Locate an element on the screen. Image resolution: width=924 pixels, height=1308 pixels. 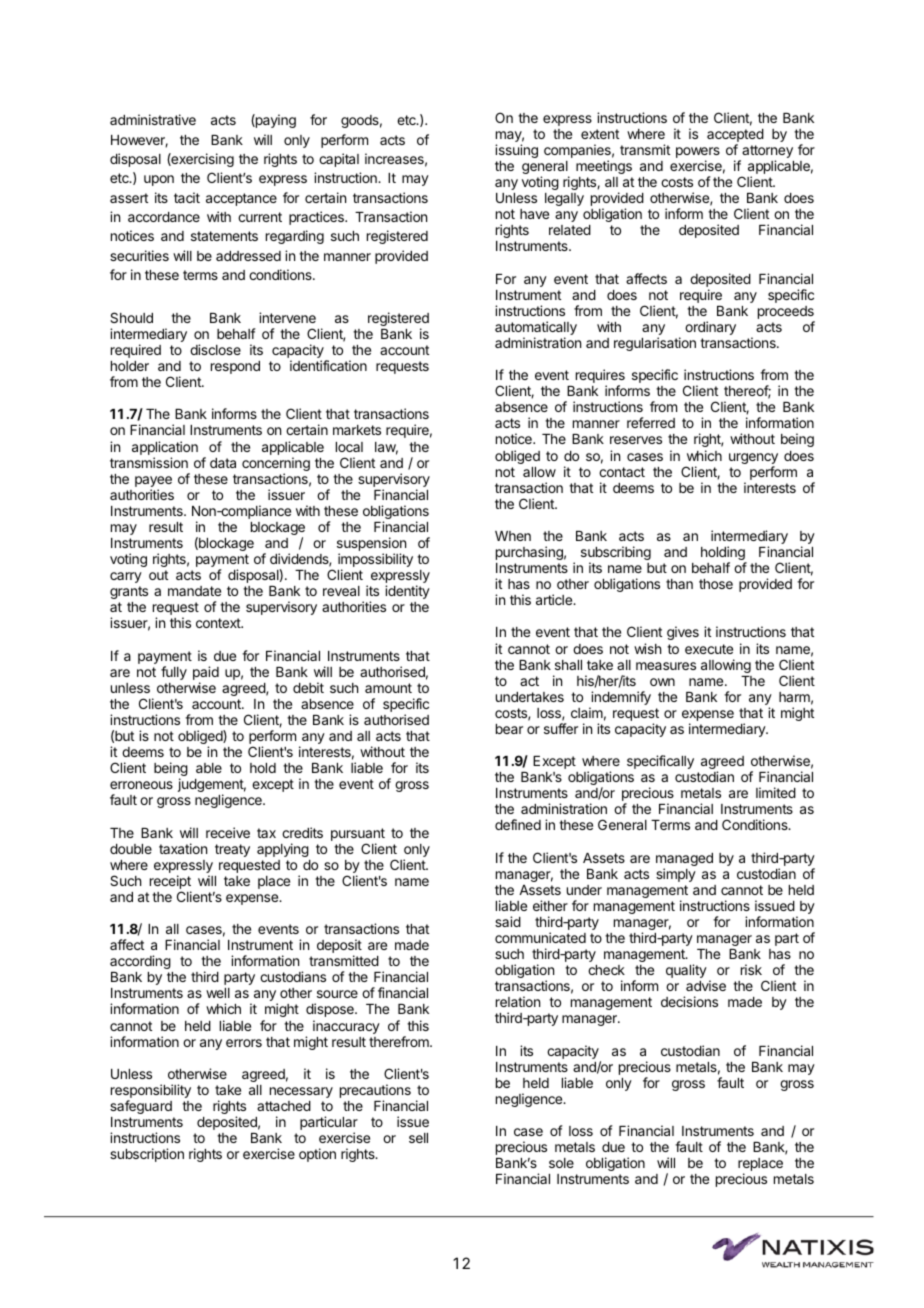
said is located at coordinates (508, 921).
